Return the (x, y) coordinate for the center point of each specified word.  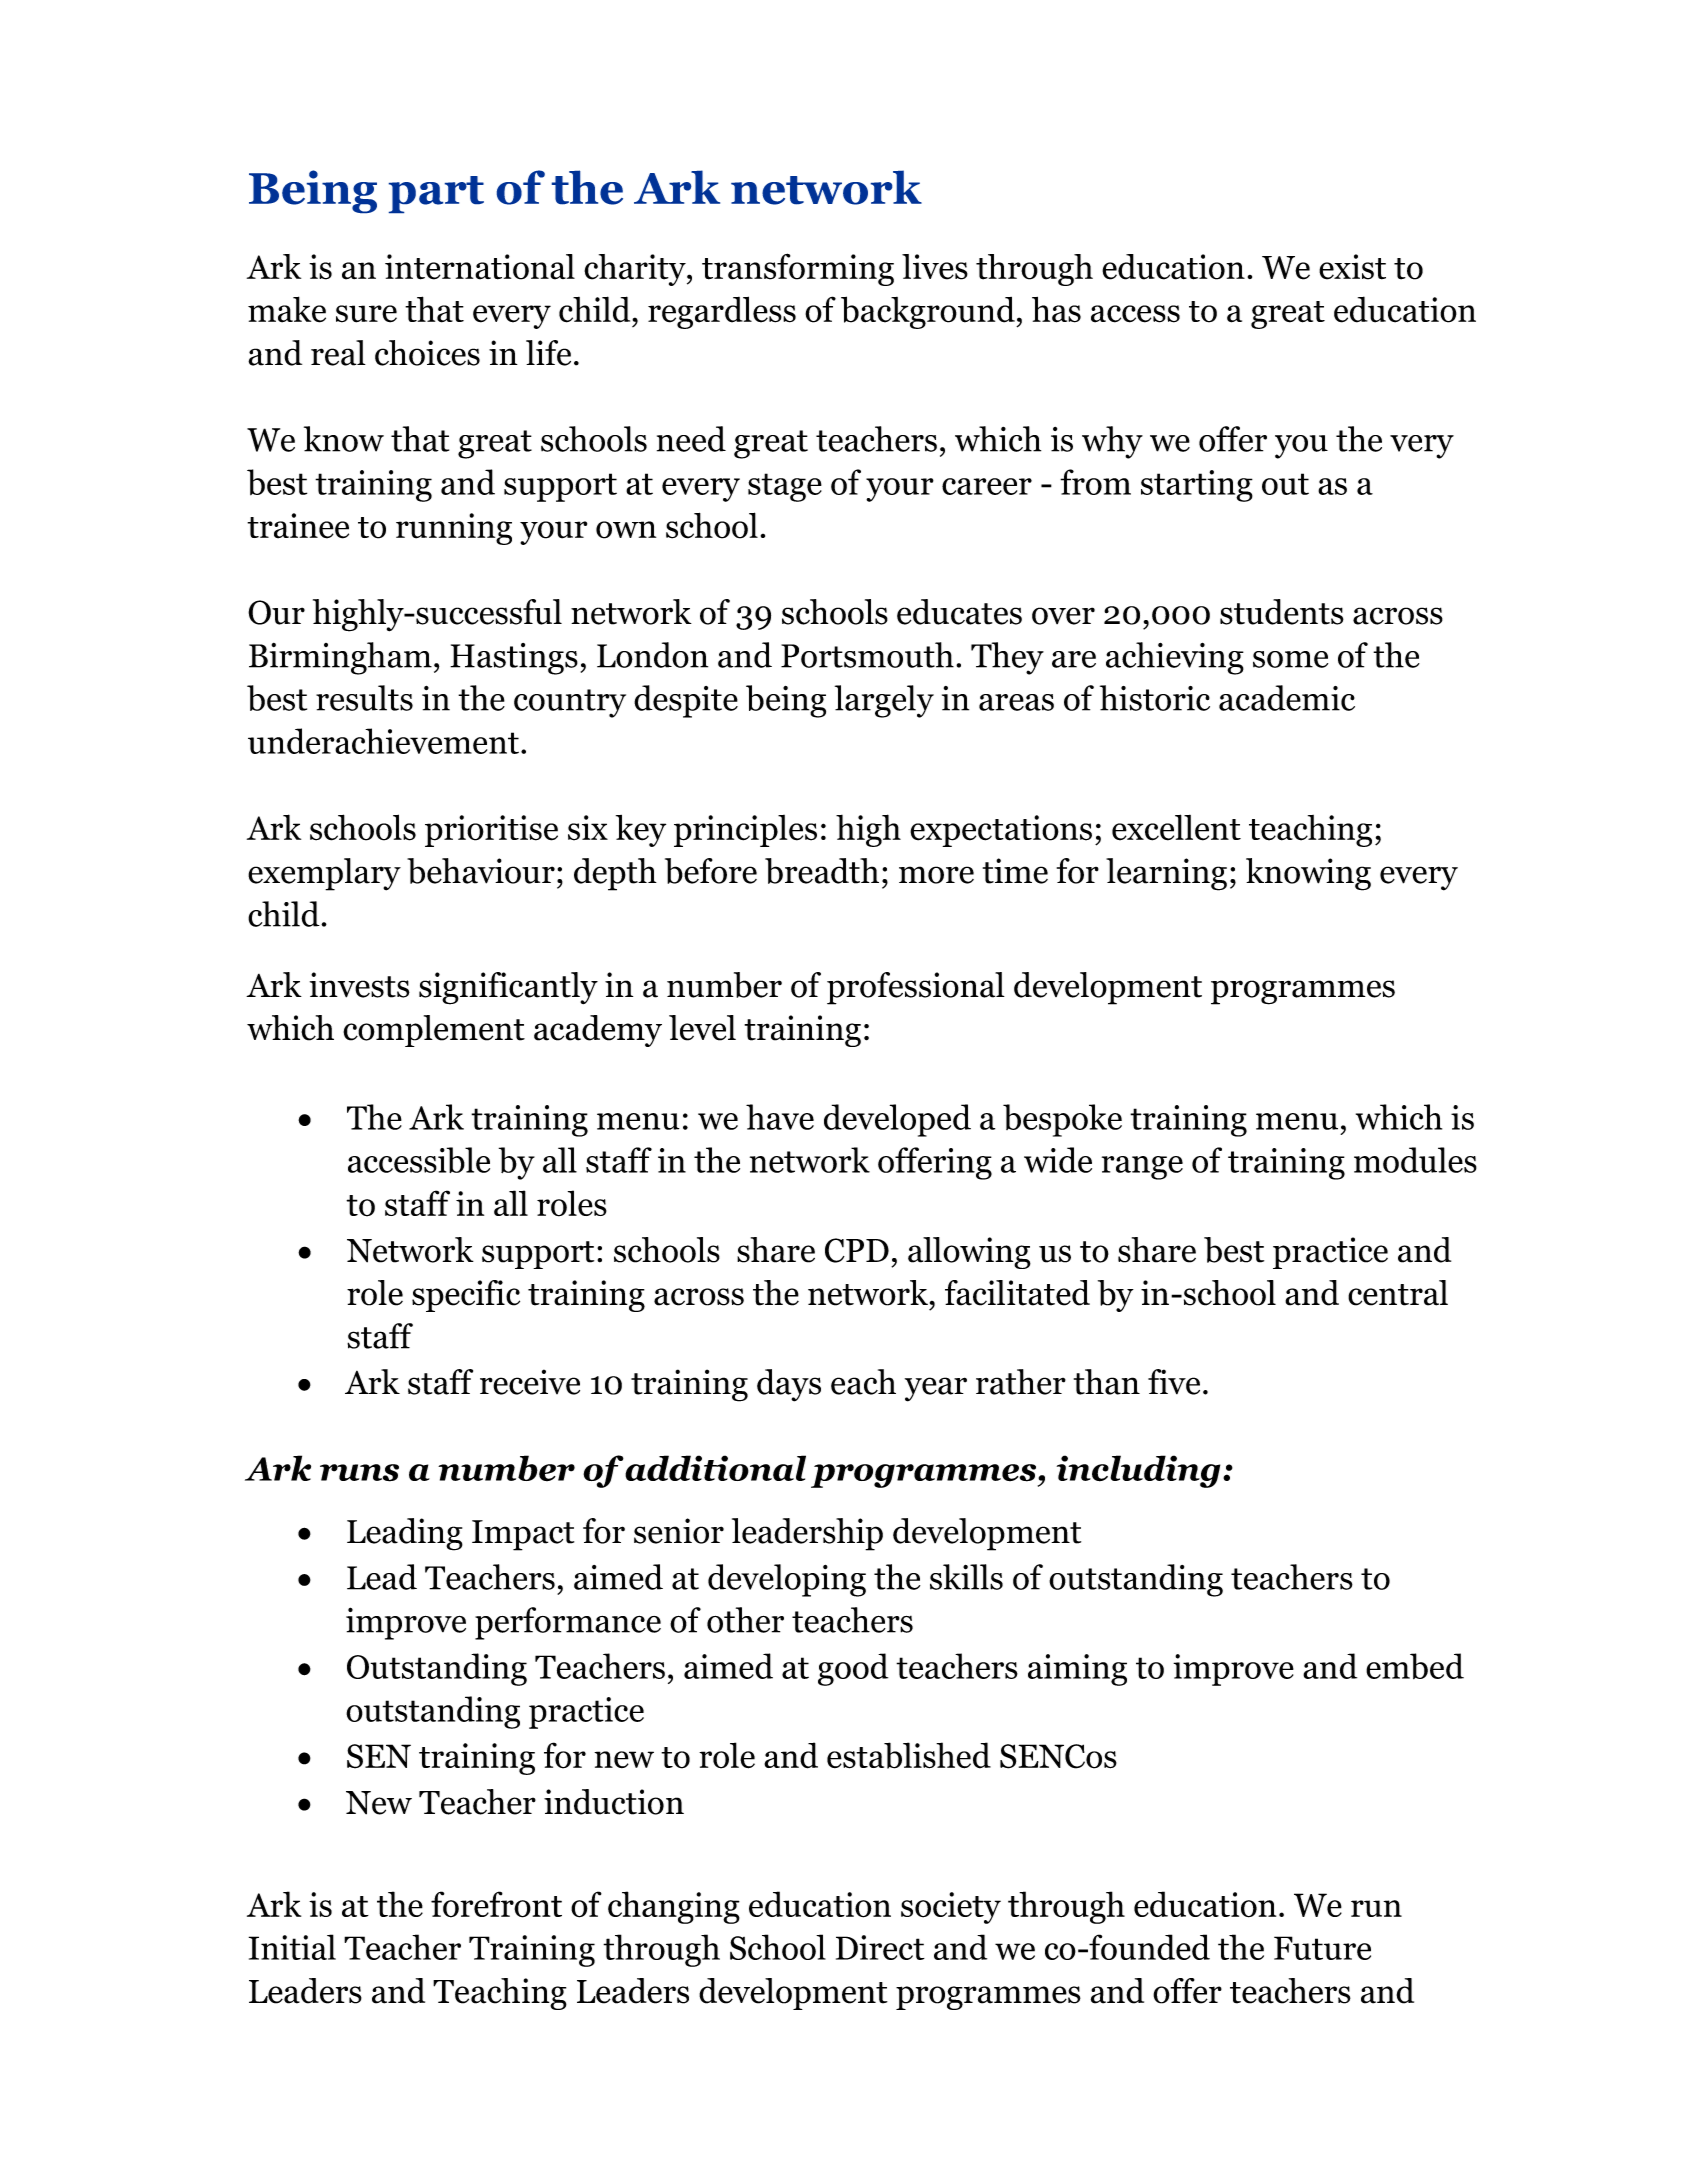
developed (897, 1120)
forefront (496, 1904)
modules (1415, 1160)
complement (434, 1031)
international (480, 267)
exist (1352, 267)
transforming (798, 269)
